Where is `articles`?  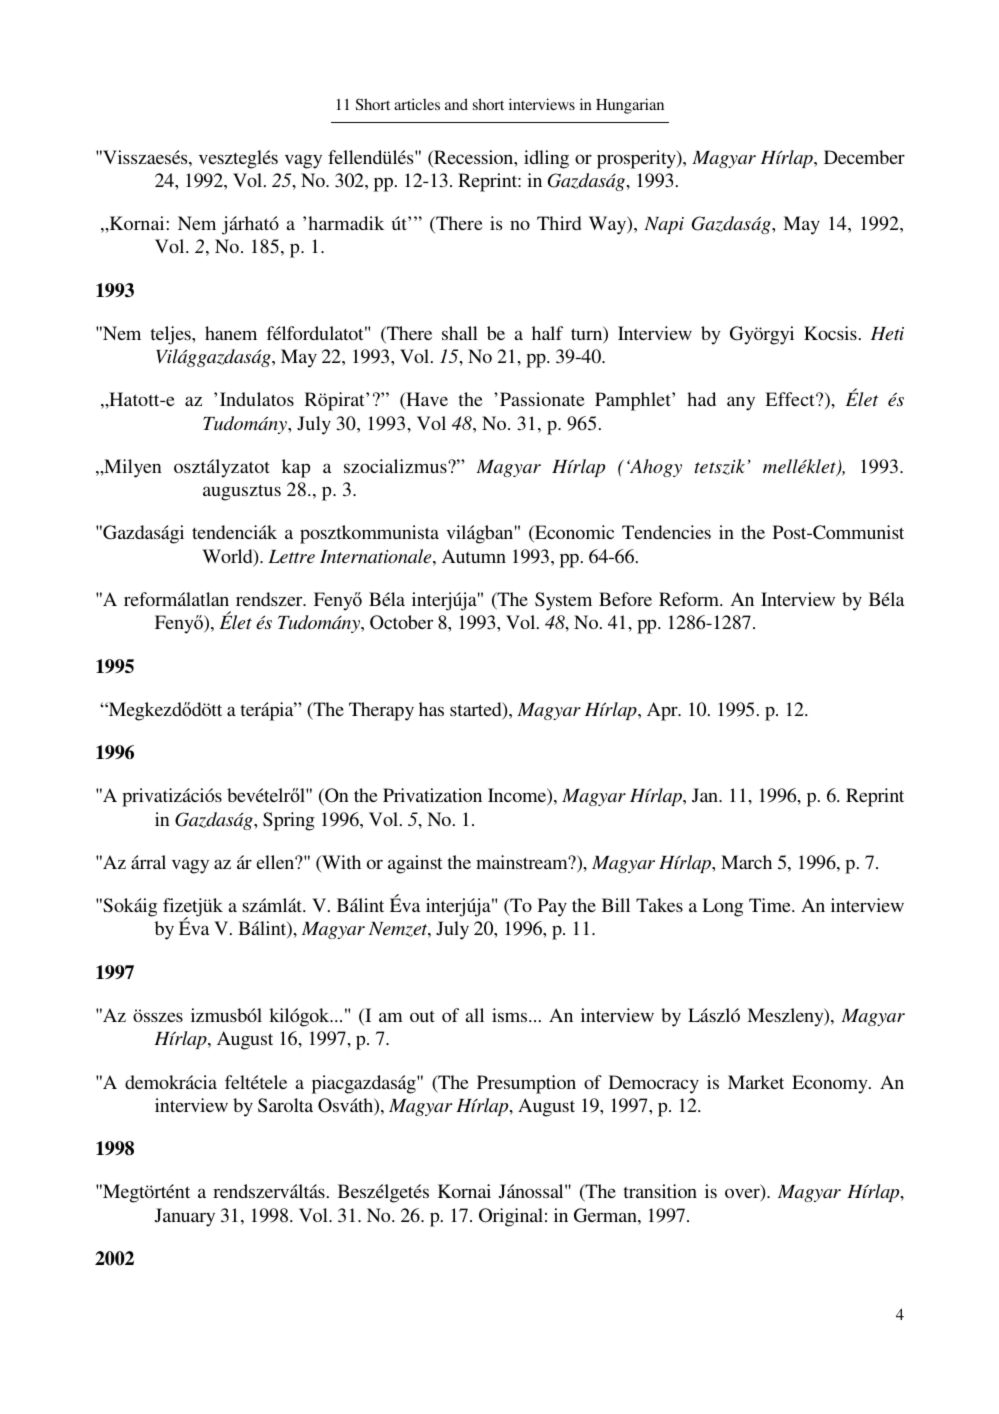
articles is located at coordinates (417, 104).
